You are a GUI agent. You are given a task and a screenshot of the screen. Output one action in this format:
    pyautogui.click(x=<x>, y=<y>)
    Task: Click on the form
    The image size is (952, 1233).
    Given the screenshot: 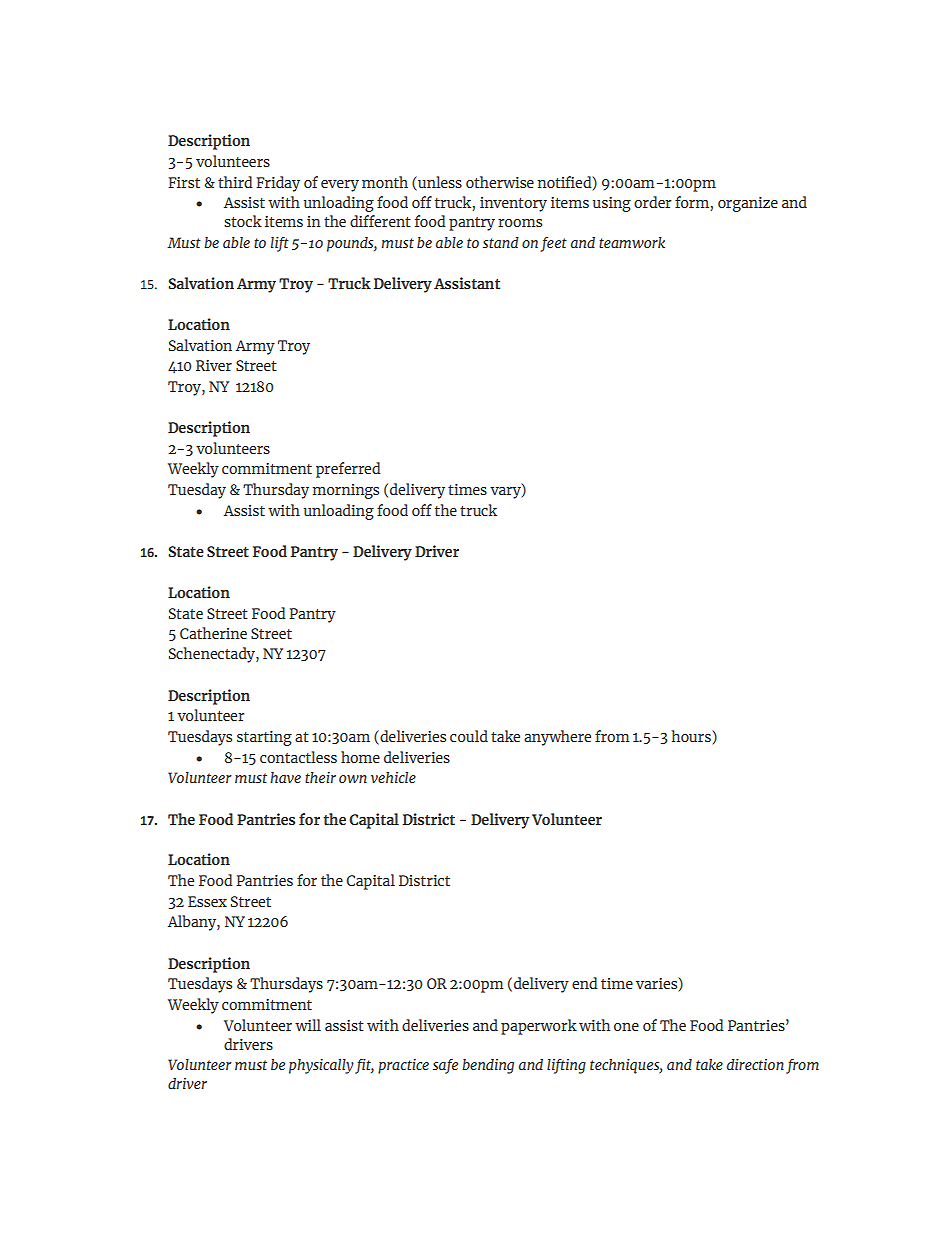 What is the action you would take?
    pyautogui.click(x=692, y=202)
